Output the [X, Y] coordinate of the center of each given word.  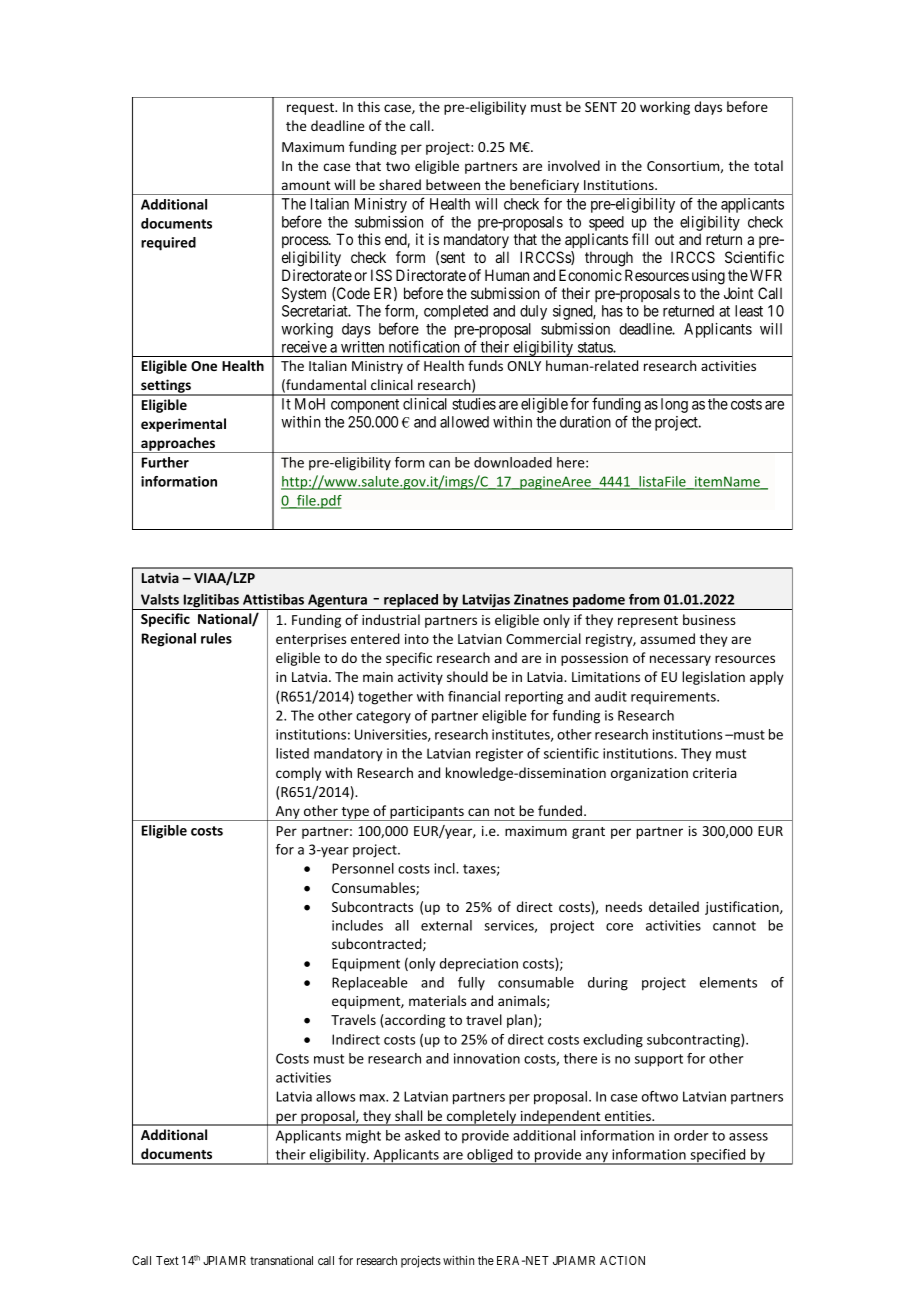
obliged [490, 1157]
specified [718, 1157]
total [768, 165]
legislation [713, 678]
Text [167, 1260]
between [453, 184]
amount [306, 185]
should [467, 676]
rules [216, 638]
